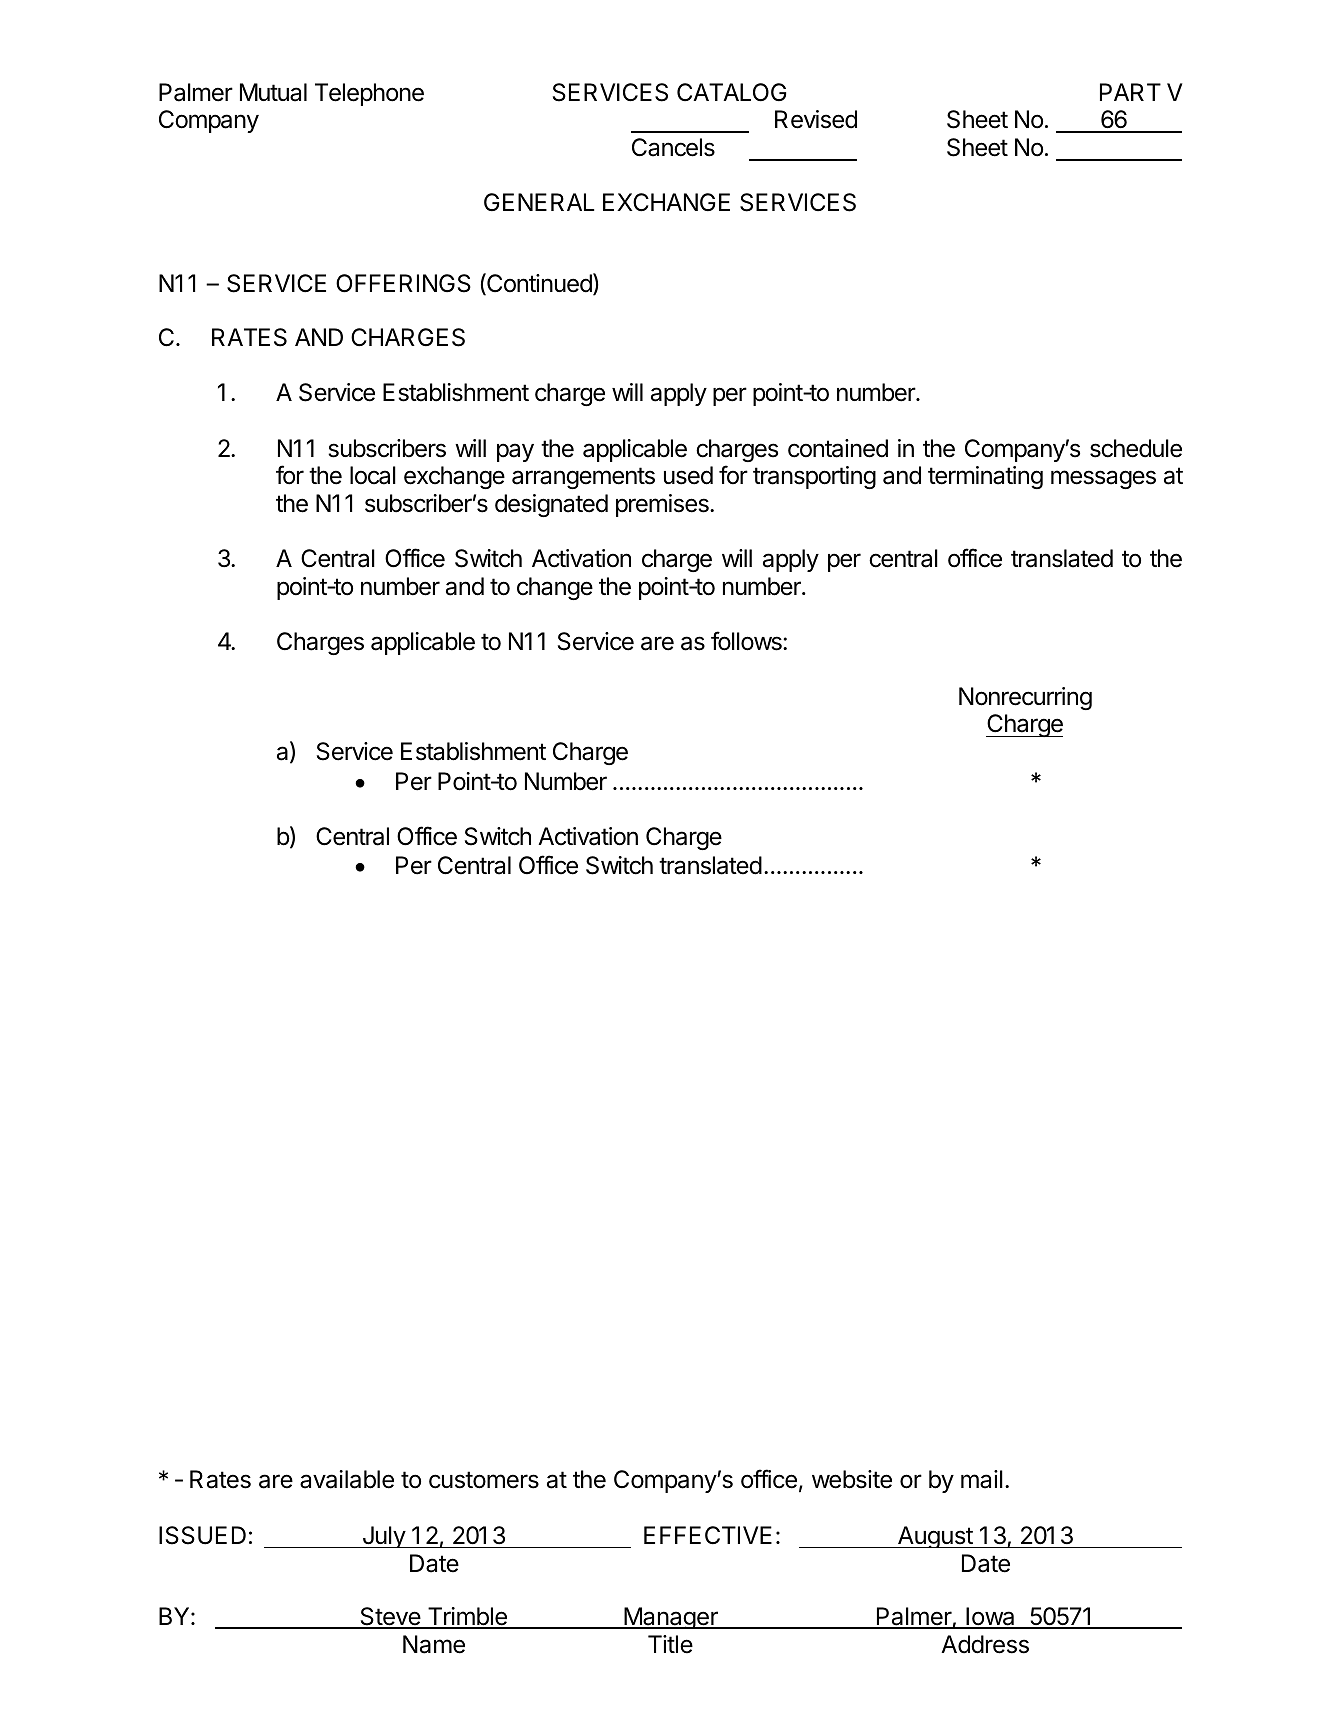 The height and width of the page is (1734, 1340). Describe the element at coordinates (1130, 92) in the page. I see `PART` at that location.
